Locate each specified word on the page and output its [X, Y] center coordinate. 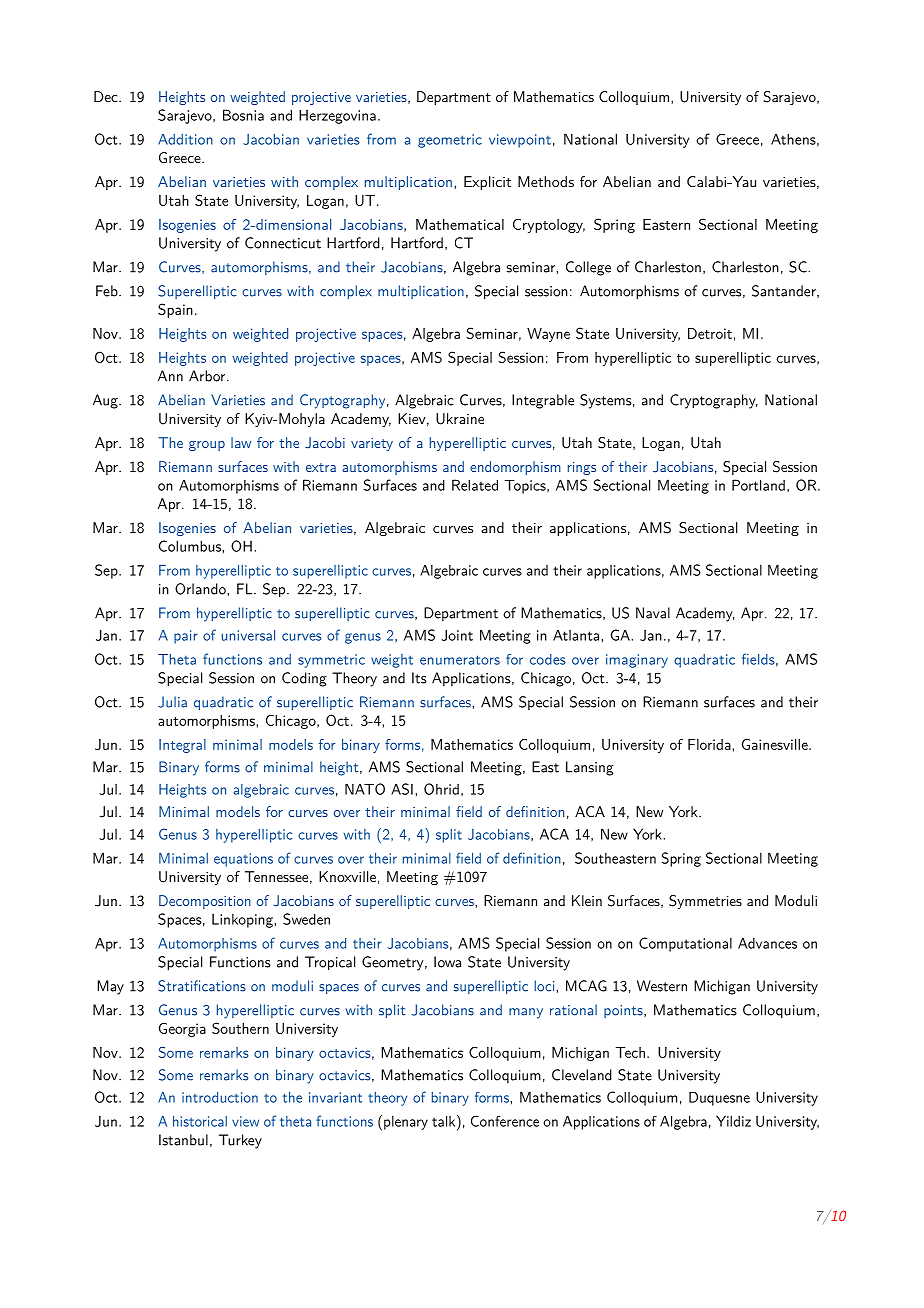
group [207, 446]
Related [475, 485]
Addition [185, 139]
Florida [709, 744]
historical [200, 1121]
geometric [450, 141]
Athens [793, 139]
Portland [758, 485]
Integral [182, 746]
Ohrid [441, 789]
